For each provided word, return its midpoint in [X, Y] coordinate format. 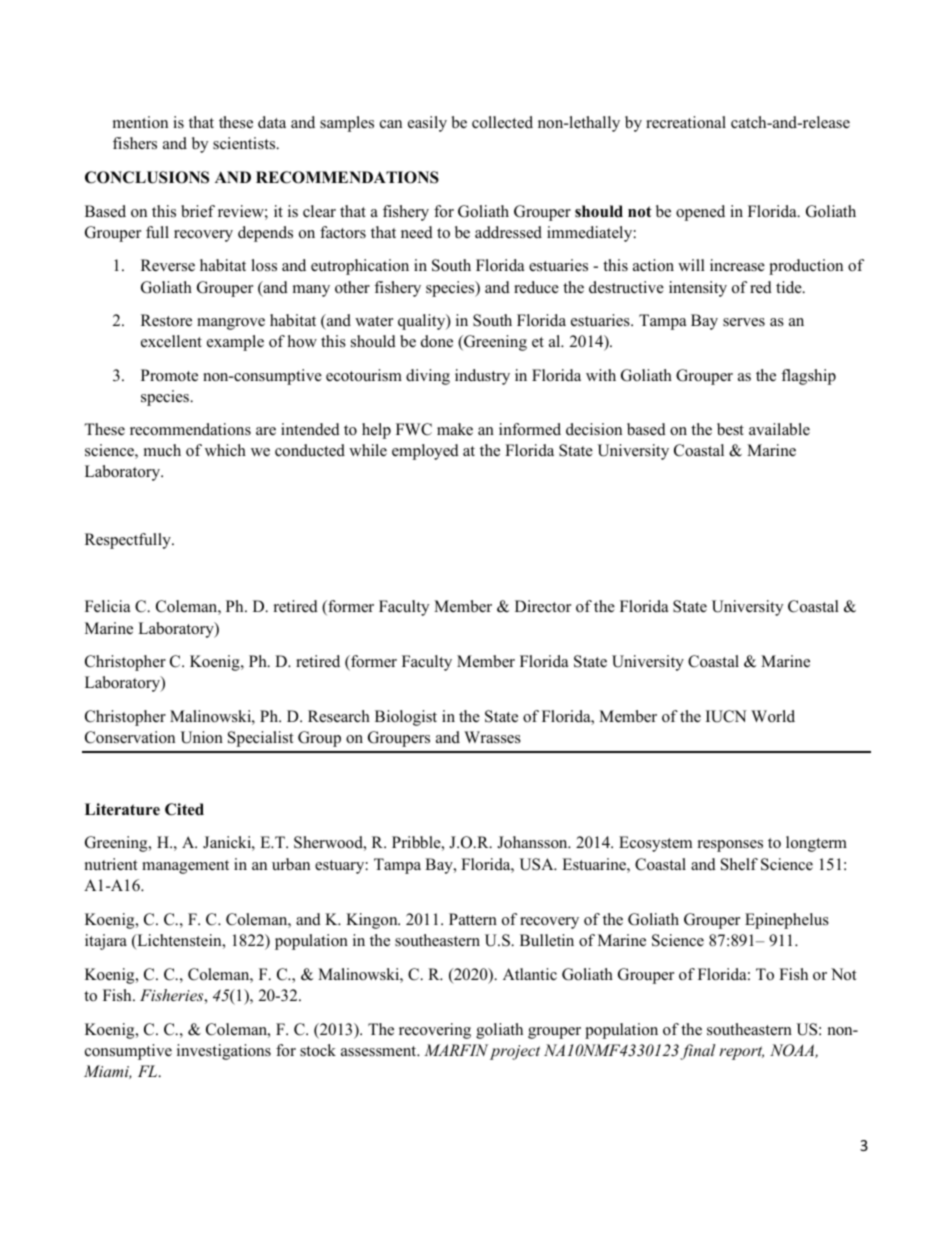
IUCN [726, 716]
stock [318, 1050]
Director [543, 606]
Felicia [107, 606]
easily [427, 124]
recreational [686, 122]
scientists [245, 143]
